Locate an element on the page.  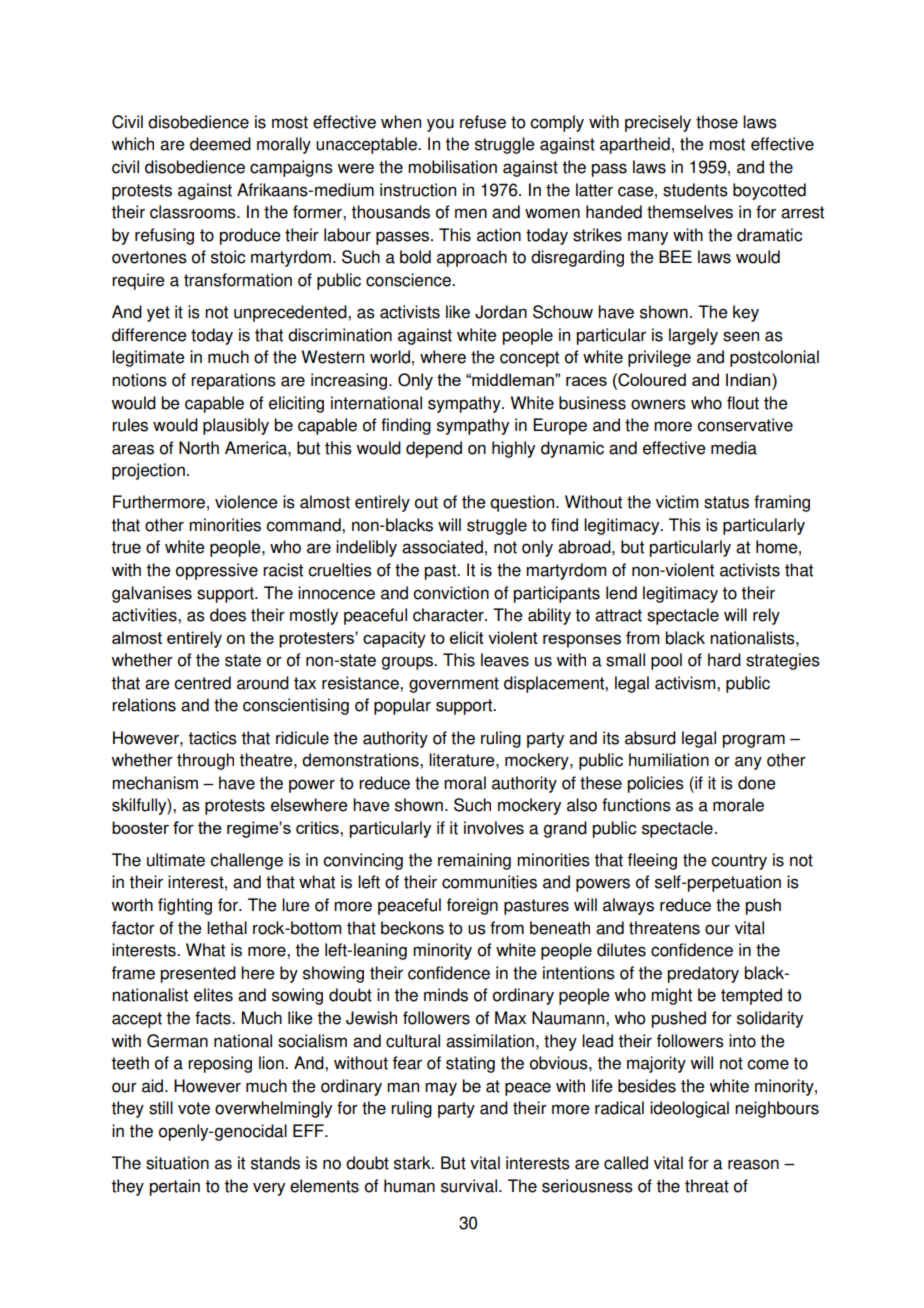
ultimate is located at coordinates (176, 860).
